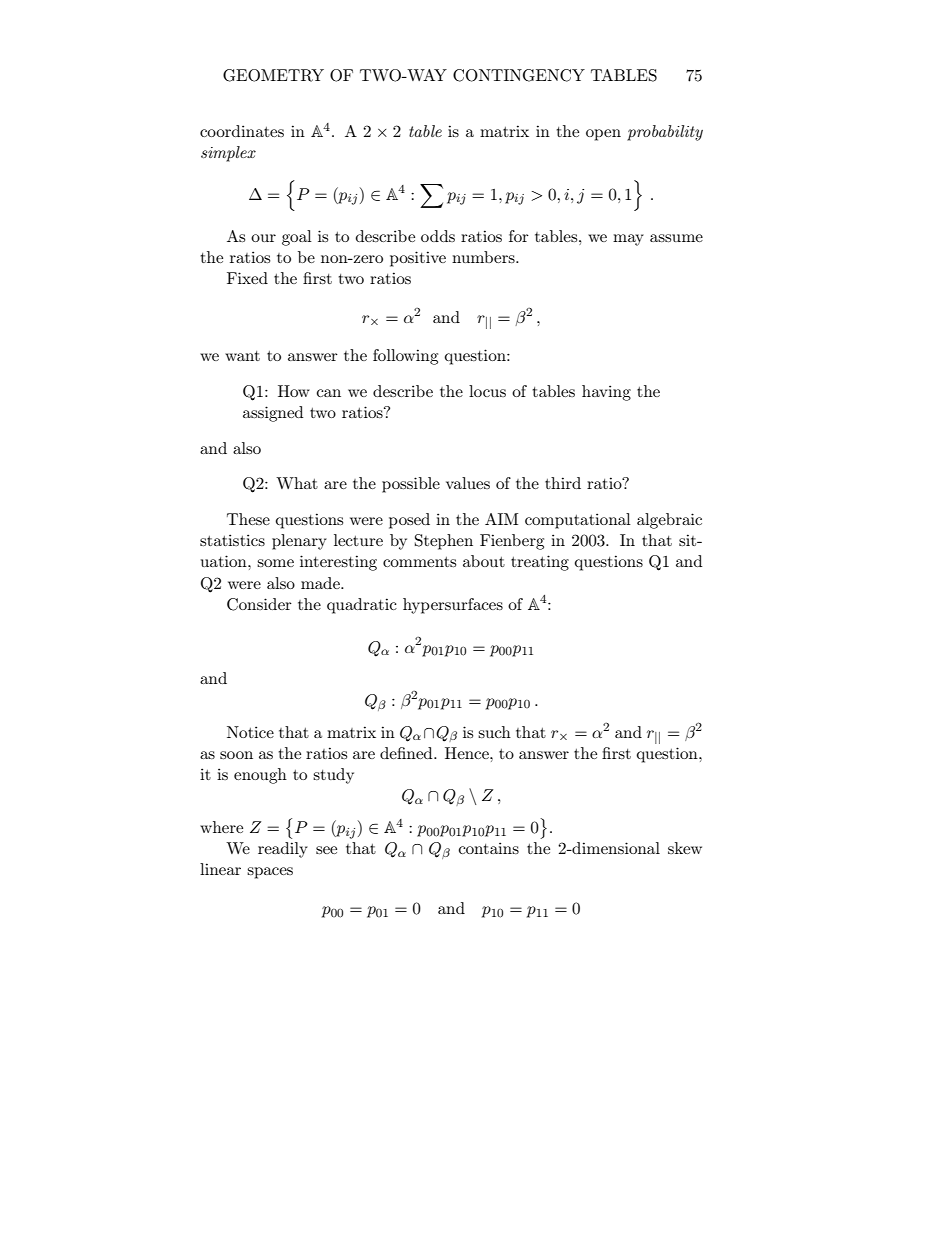 Image resolution: width=952 pixels, height=1233 pixels. Describe the element at coordinates (484, 257) in the screenshot. I see `numbers` at that location.
